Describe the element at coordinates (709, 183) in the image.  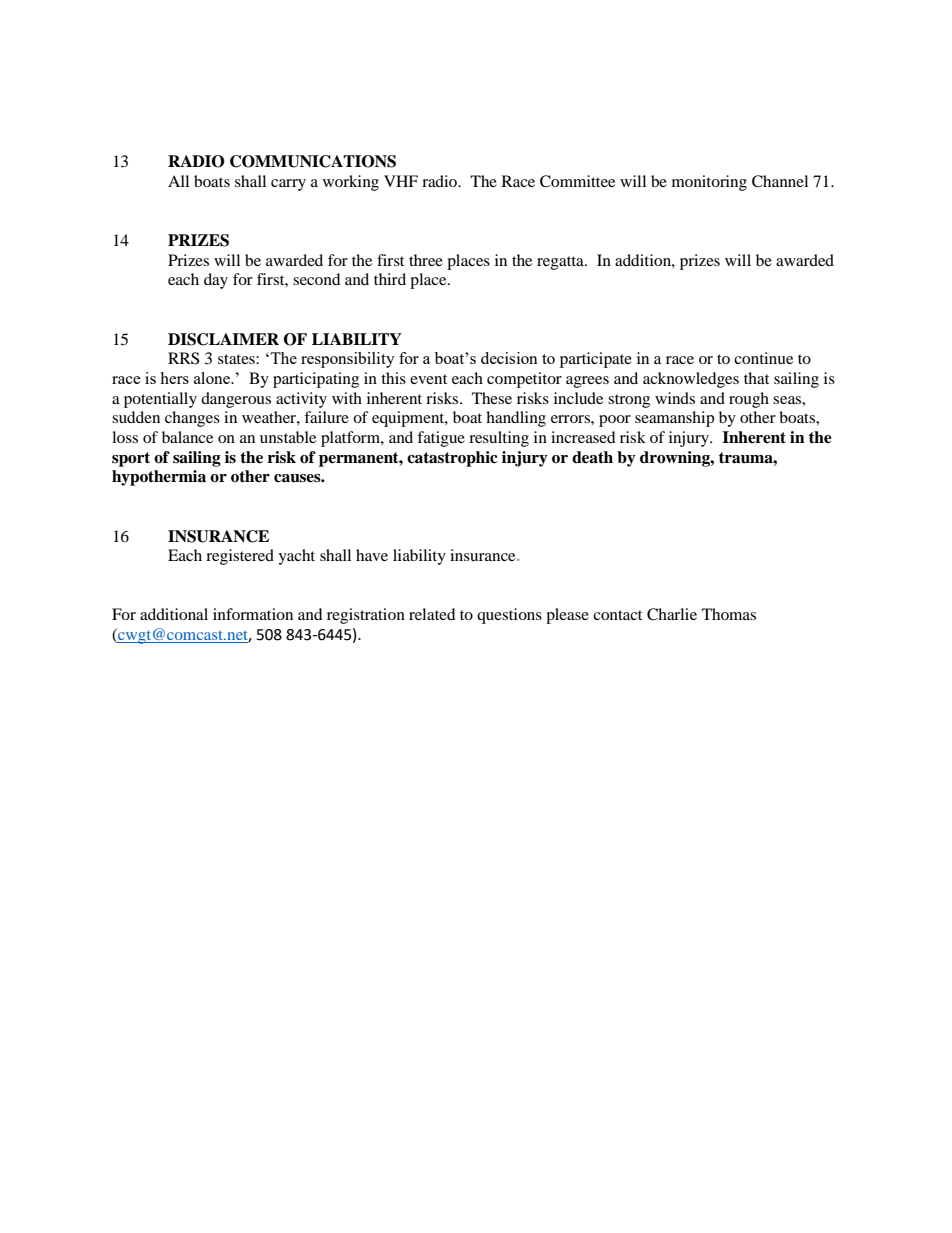
I see `monitoring` at that location.
